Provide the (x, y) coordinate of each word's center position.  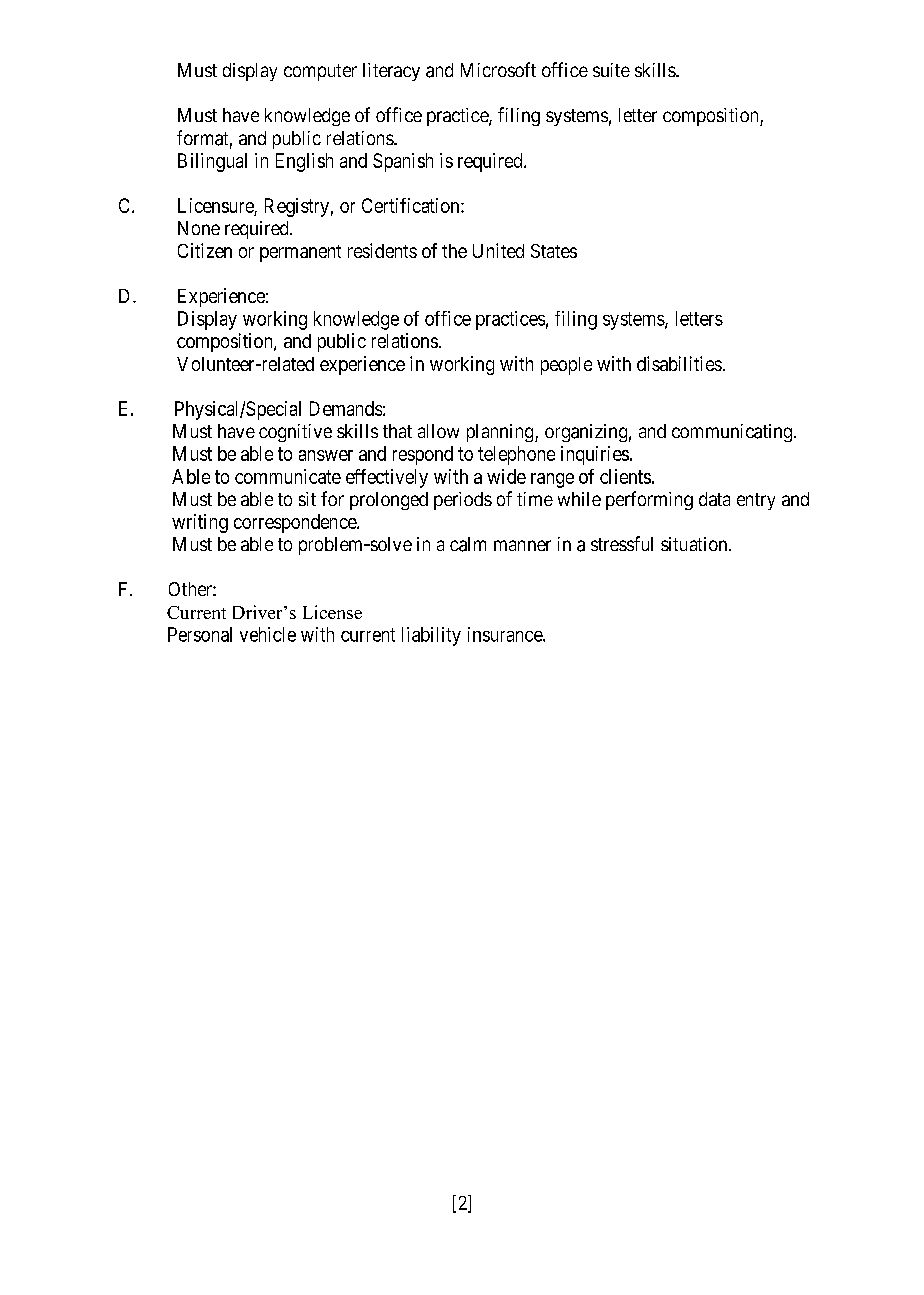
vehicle (268, 634)
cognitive (295, 433)
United (498, 250)
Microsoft (498, 69)
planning (501, 433)
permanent (300, 253)
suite (611, 70)
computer (320, 72)
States (554, 251)
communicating (733, 433)
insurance (506, 634)
